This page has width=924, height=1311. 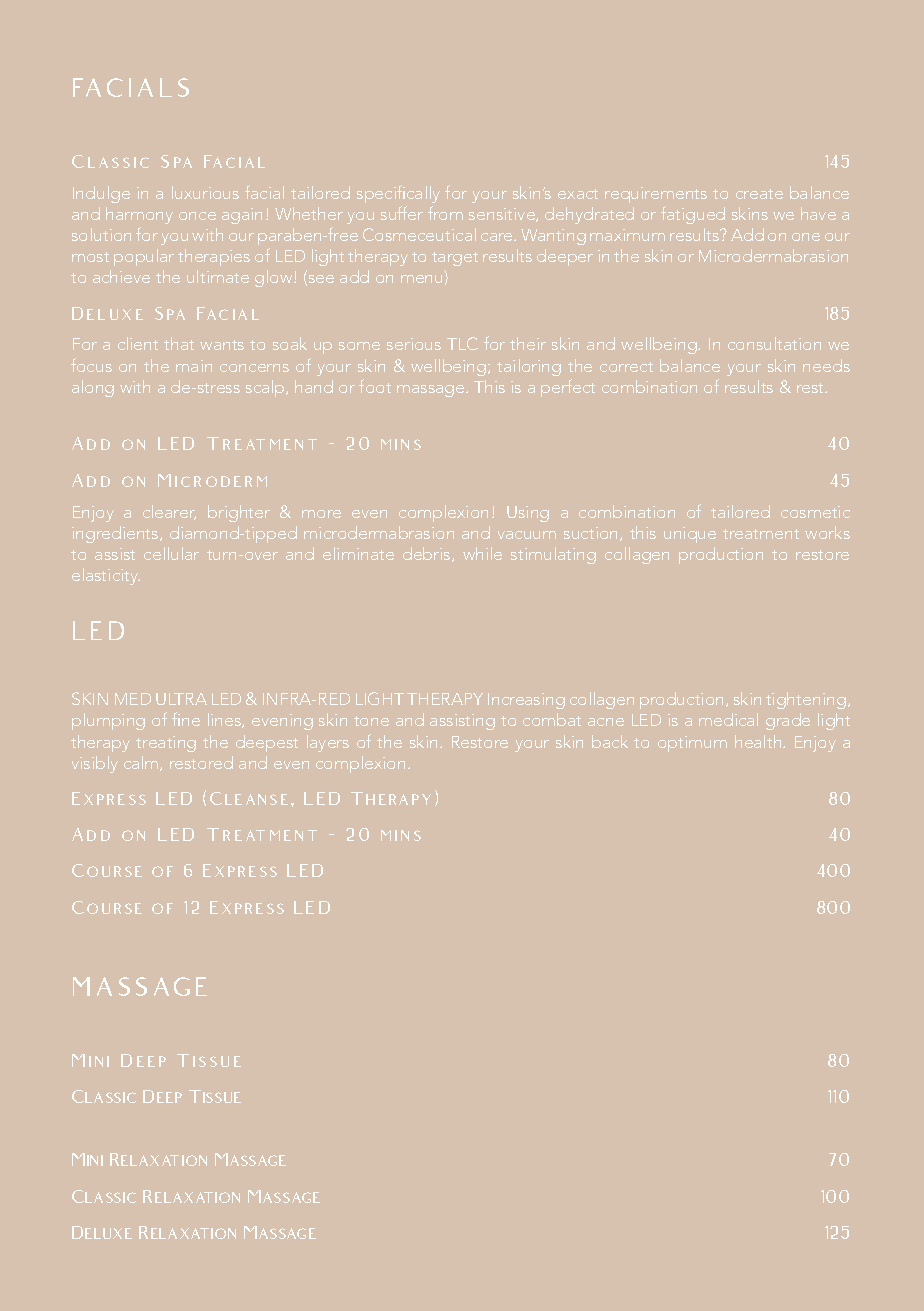 I want to click on layers, so click(x=328, y=743).
